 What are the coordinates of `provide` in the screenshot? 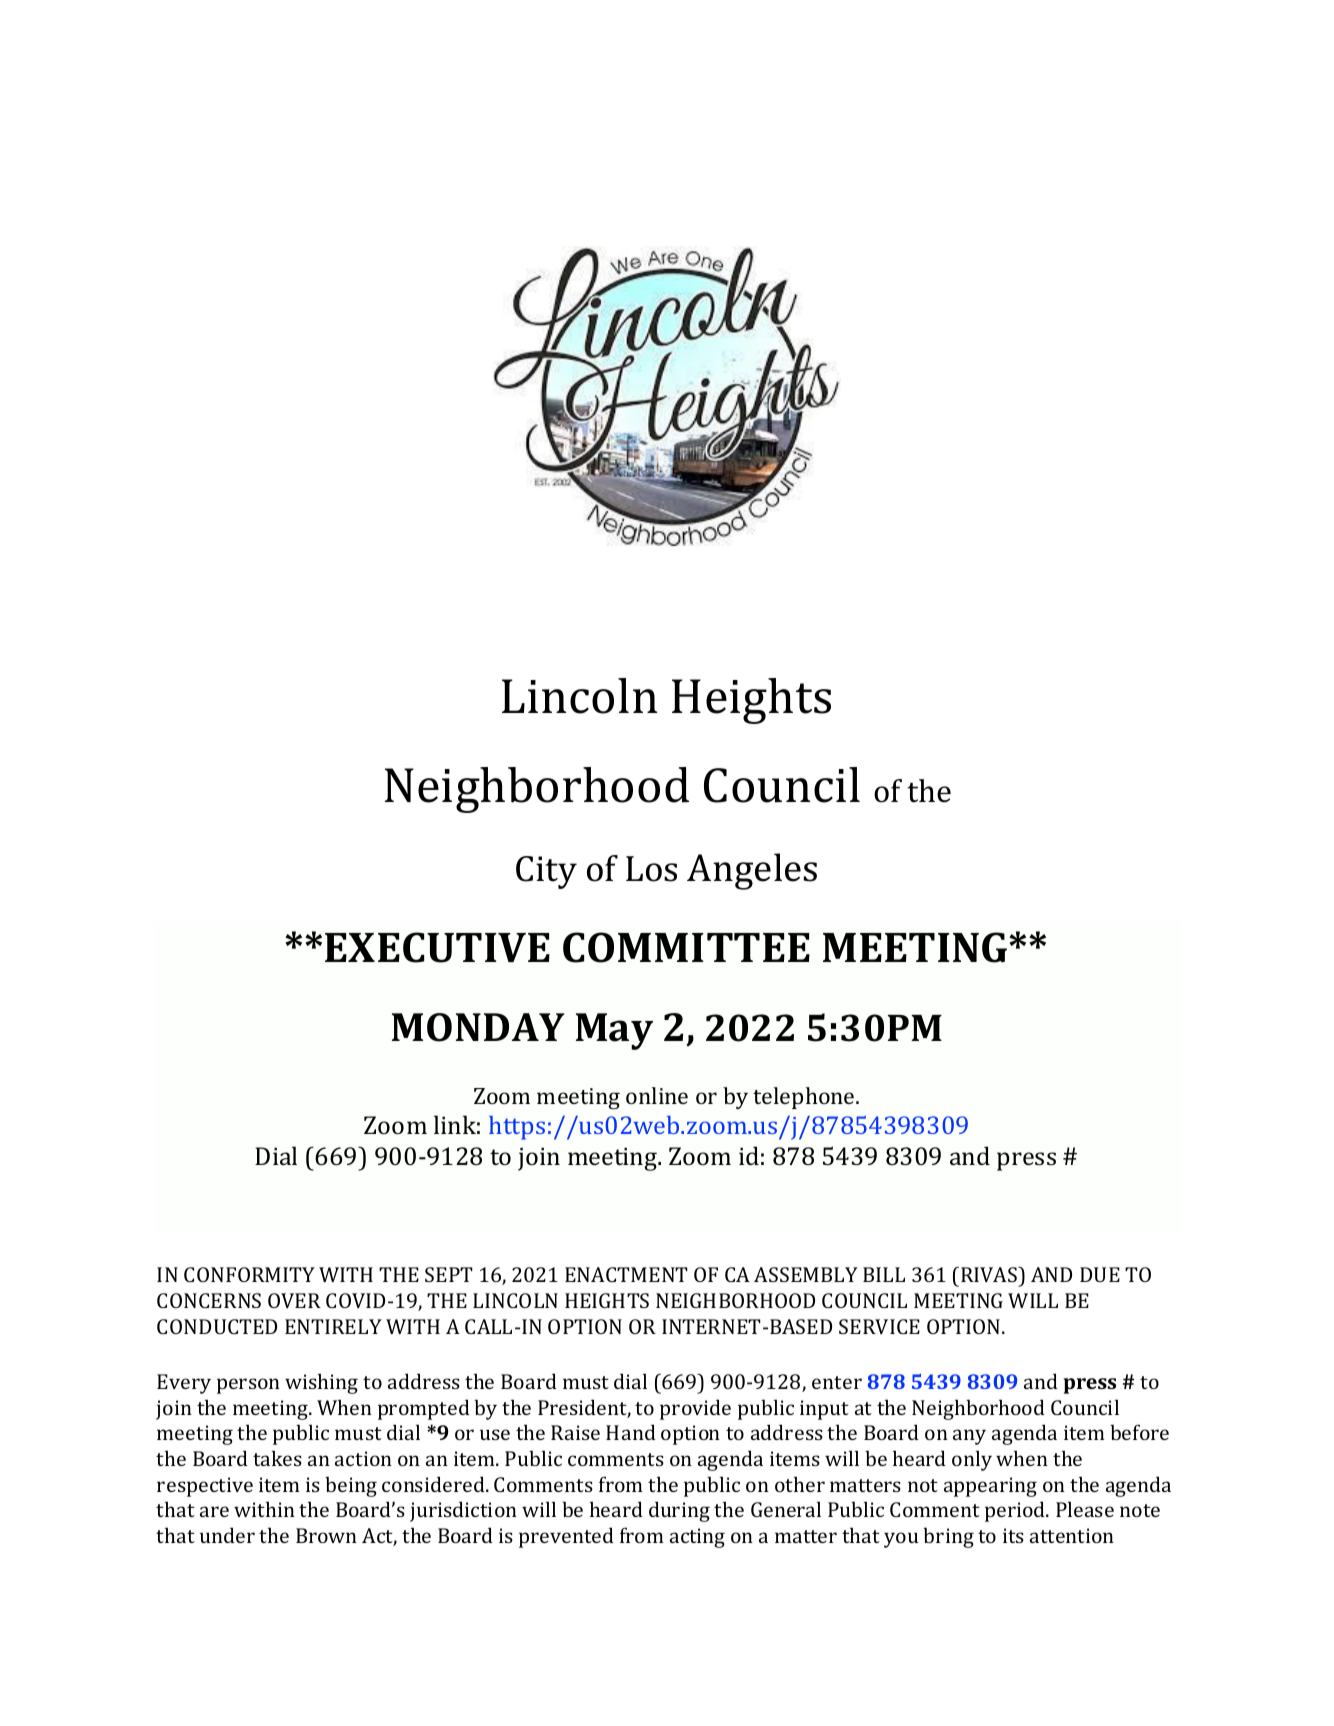 It's located at (695, 1409).
